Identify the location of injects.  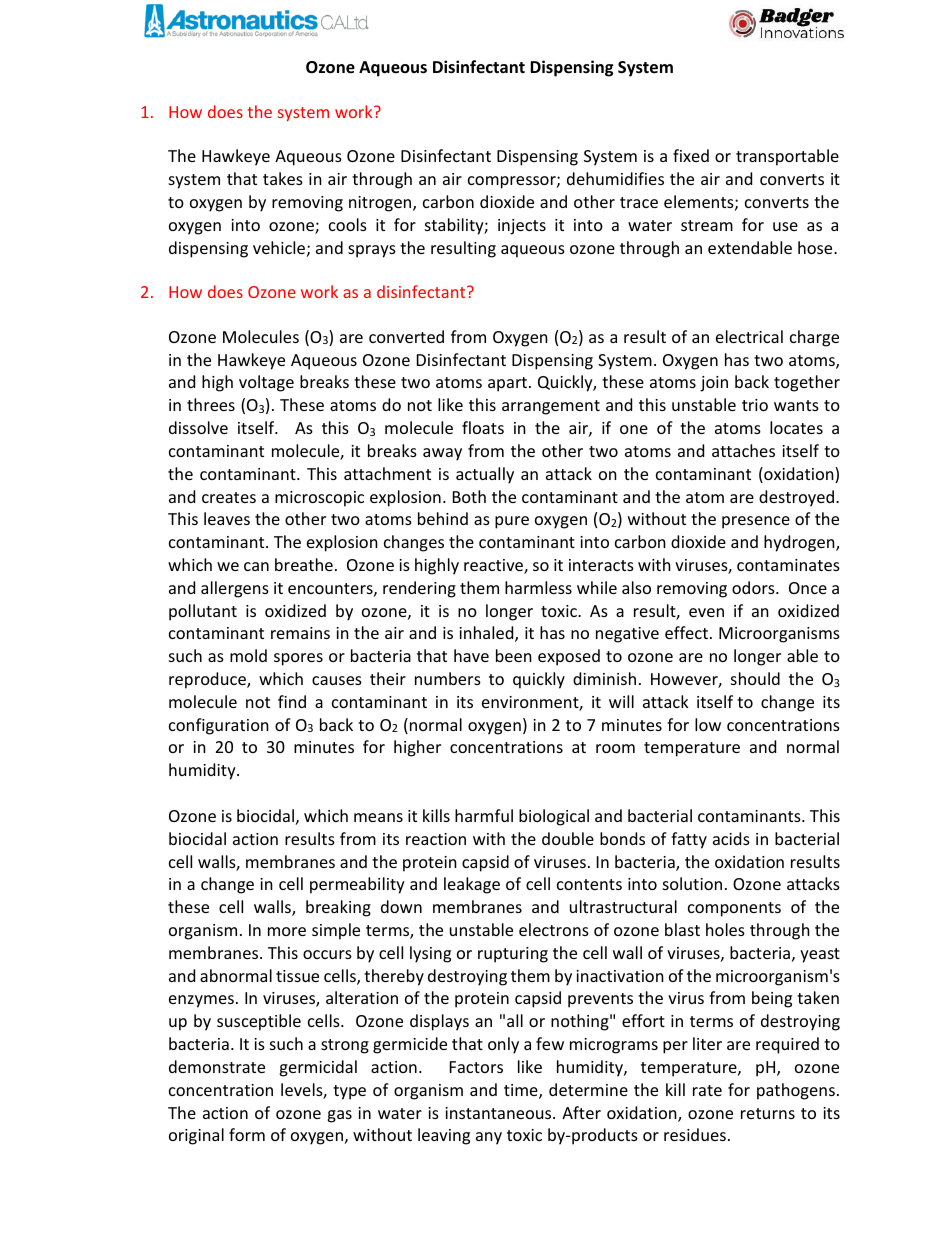
(522, 227).
